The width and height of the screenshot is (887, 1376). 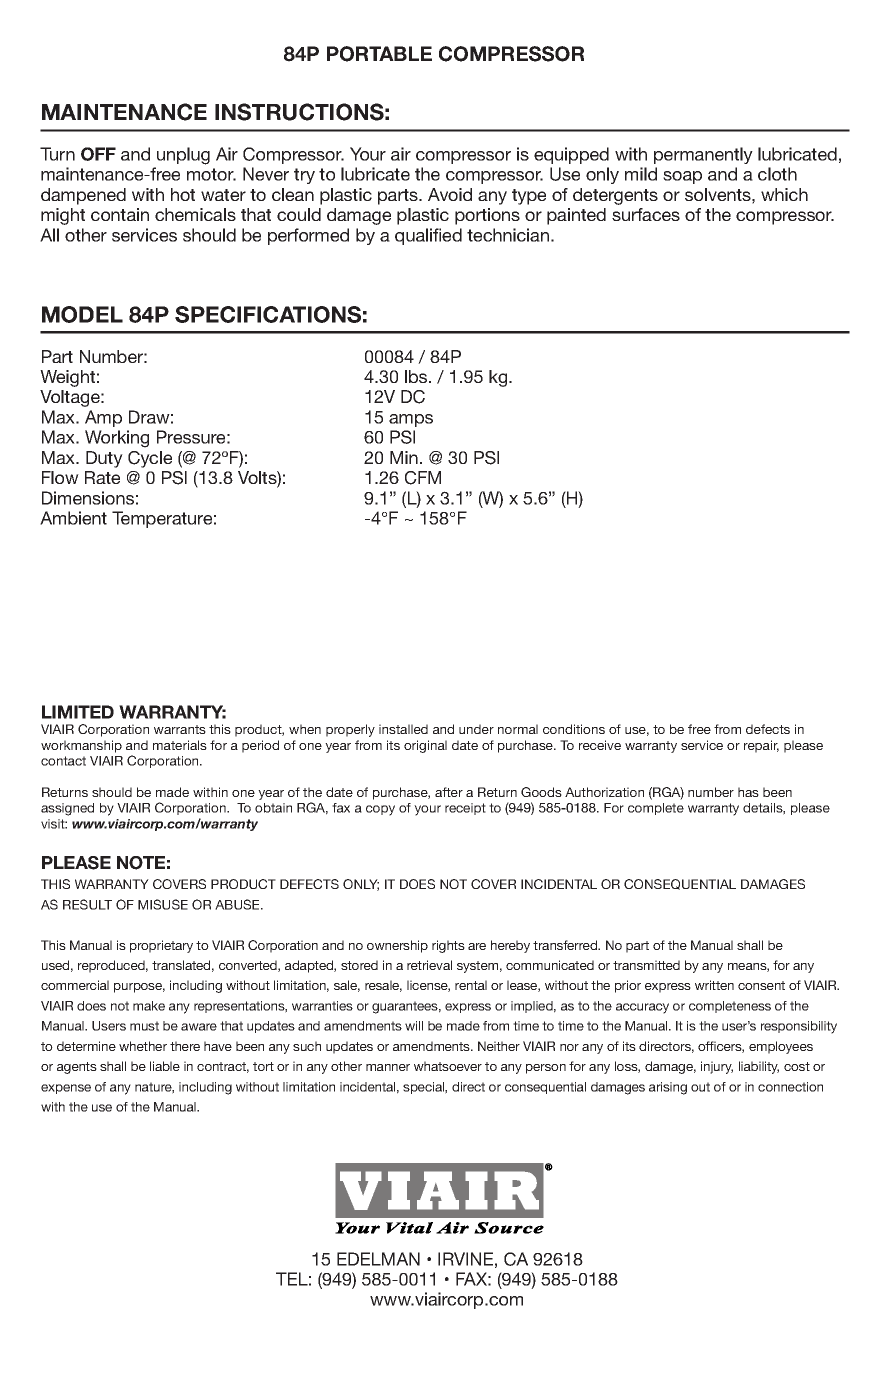 What do you see at coordinates (117, 439) in the screenshot?
I see `Working` at bounding box center [117, 439].
